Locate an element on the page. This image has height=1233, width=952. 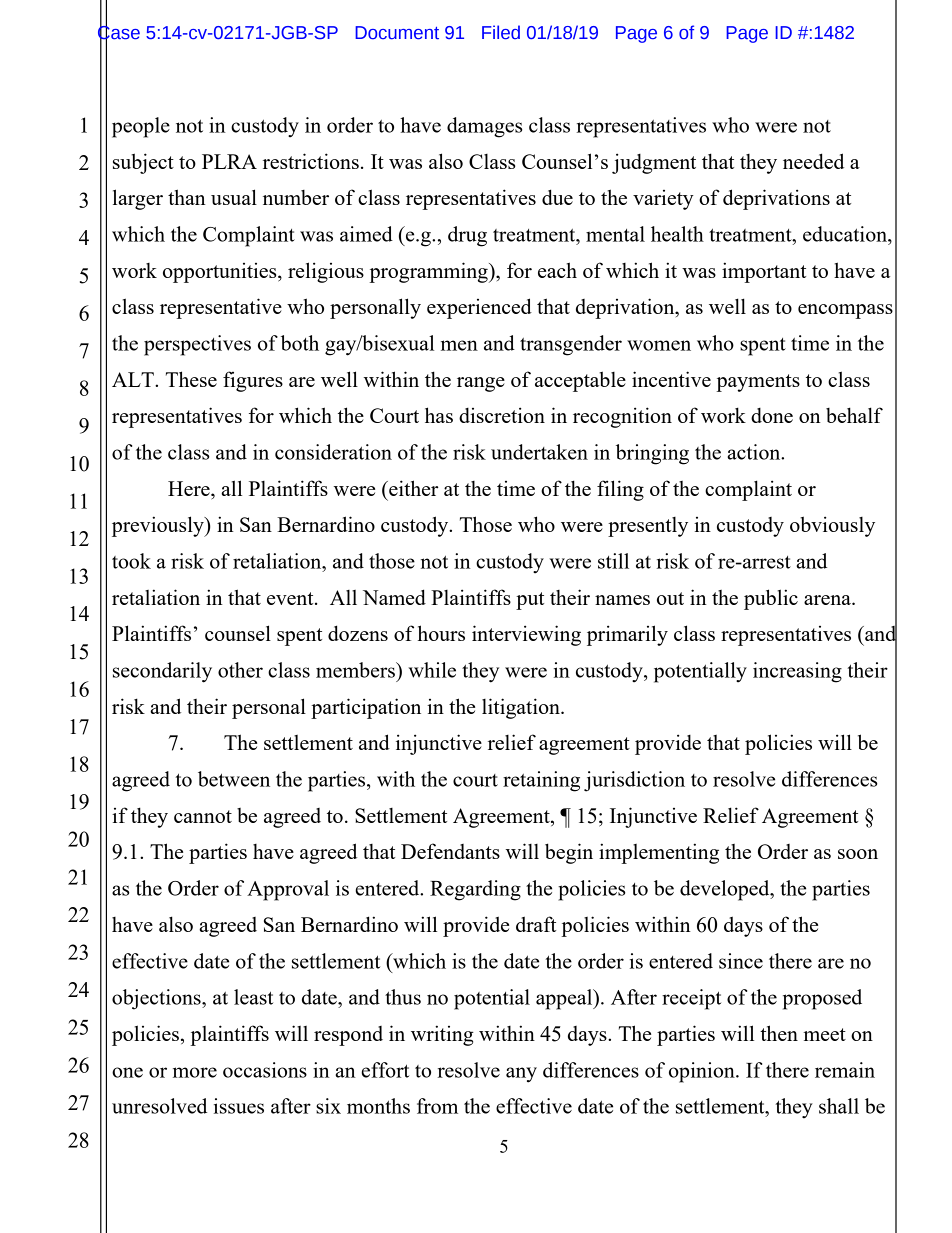
public is located at coordinates (771, 599).
